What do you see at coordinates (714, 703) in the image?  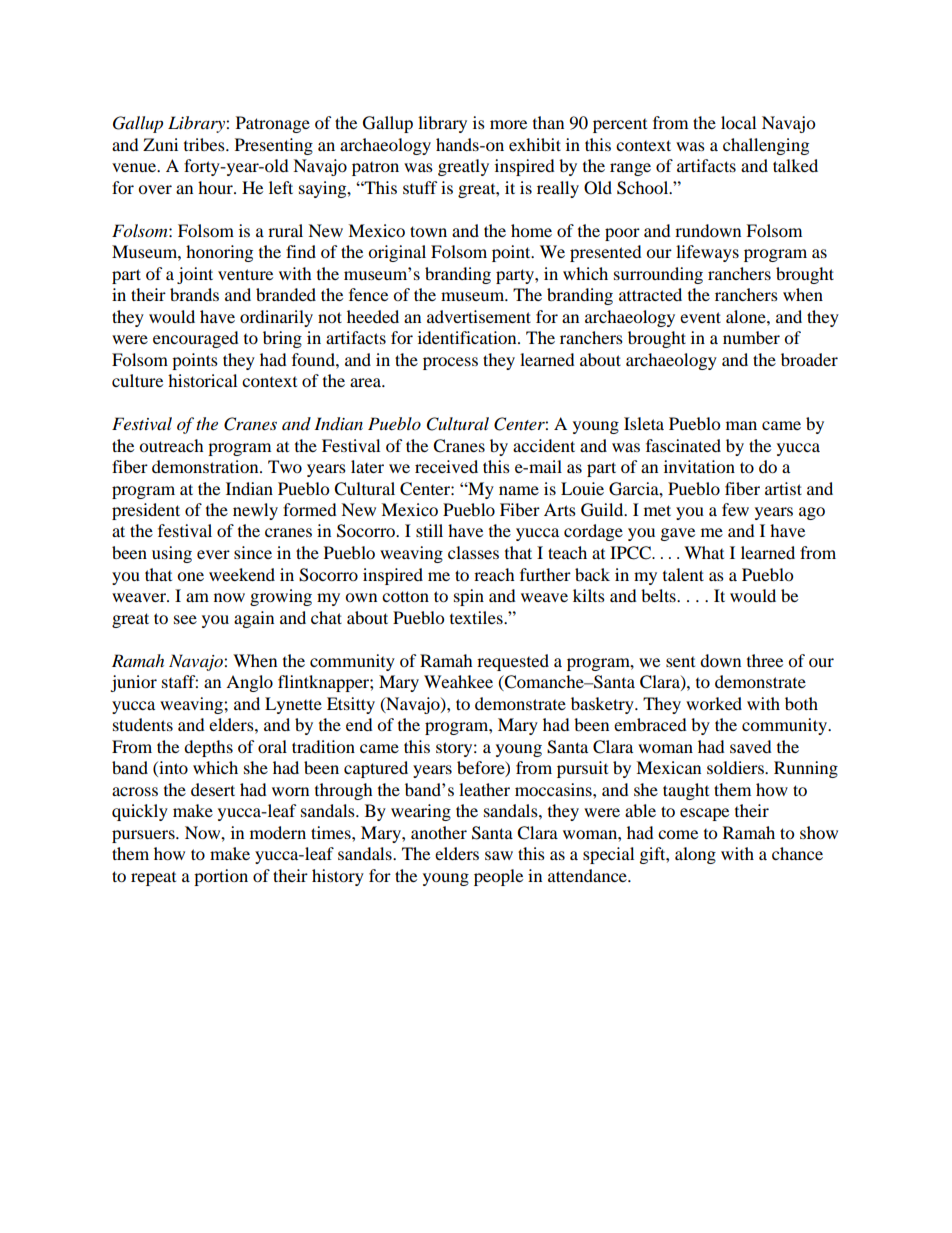 I see `worked` at bounding box center [714, 703].
